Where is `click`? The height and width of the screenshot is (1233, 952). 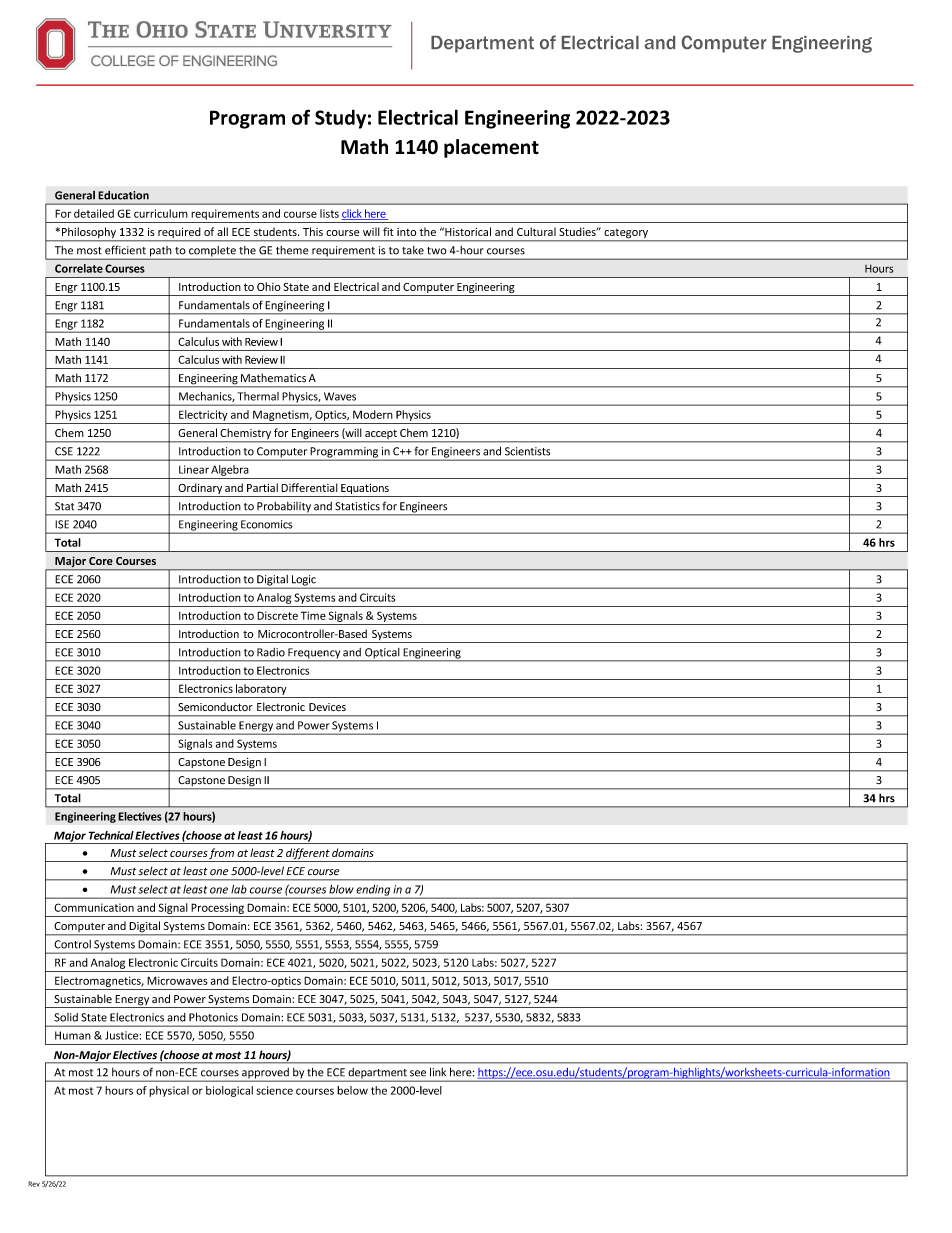 click is located at coordinates (352, 214).
